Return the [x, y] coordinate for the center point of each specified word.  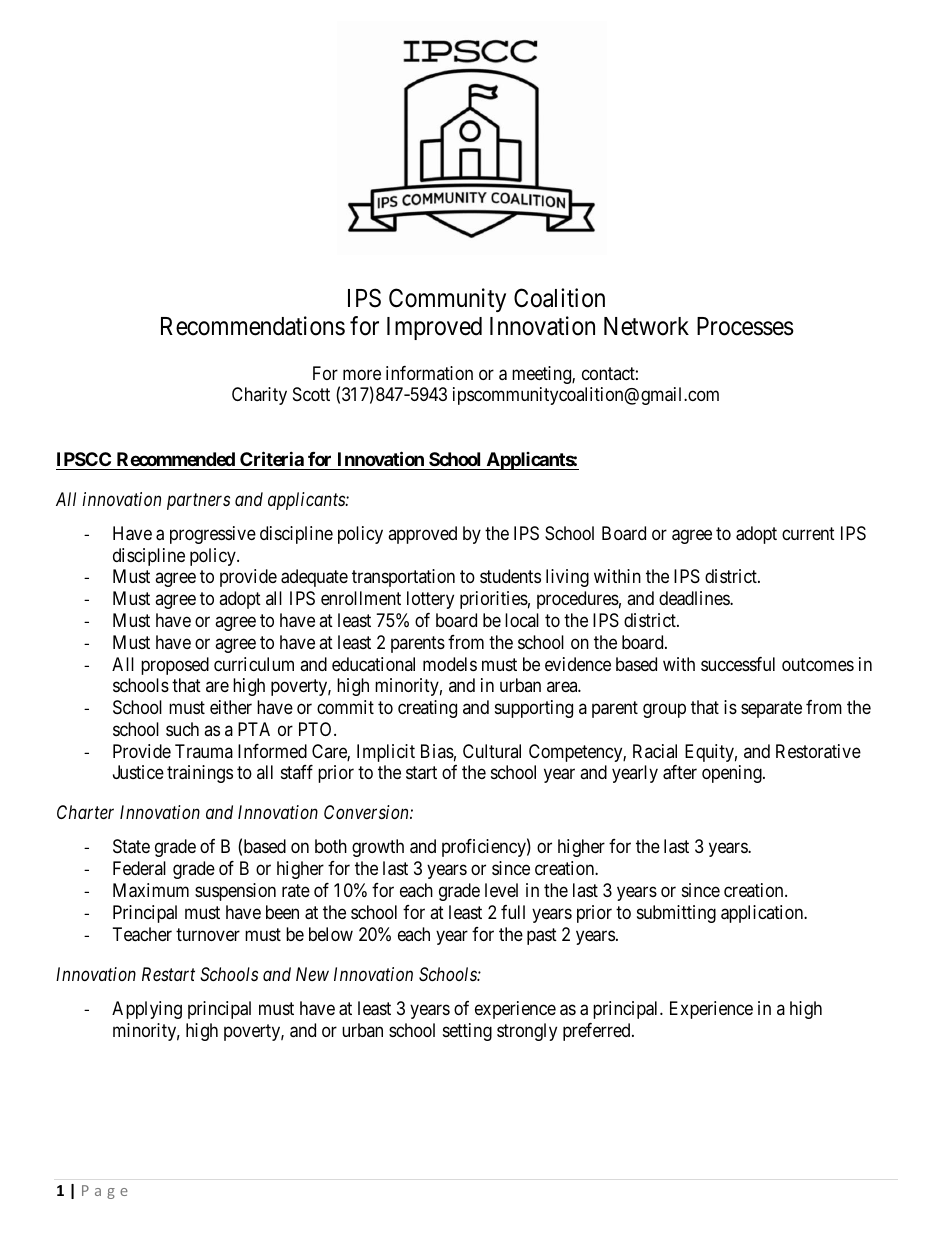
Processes [745, 326]
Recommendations [253, 326]
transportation [403, 578]
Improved [434, 328]
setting [467, 1032]
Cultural [492, 751]
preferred [598, 1032]
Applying [147, 1010]
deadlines [695, 598]
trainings [200, 774]
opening [733, 774]
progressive [213, 535]
